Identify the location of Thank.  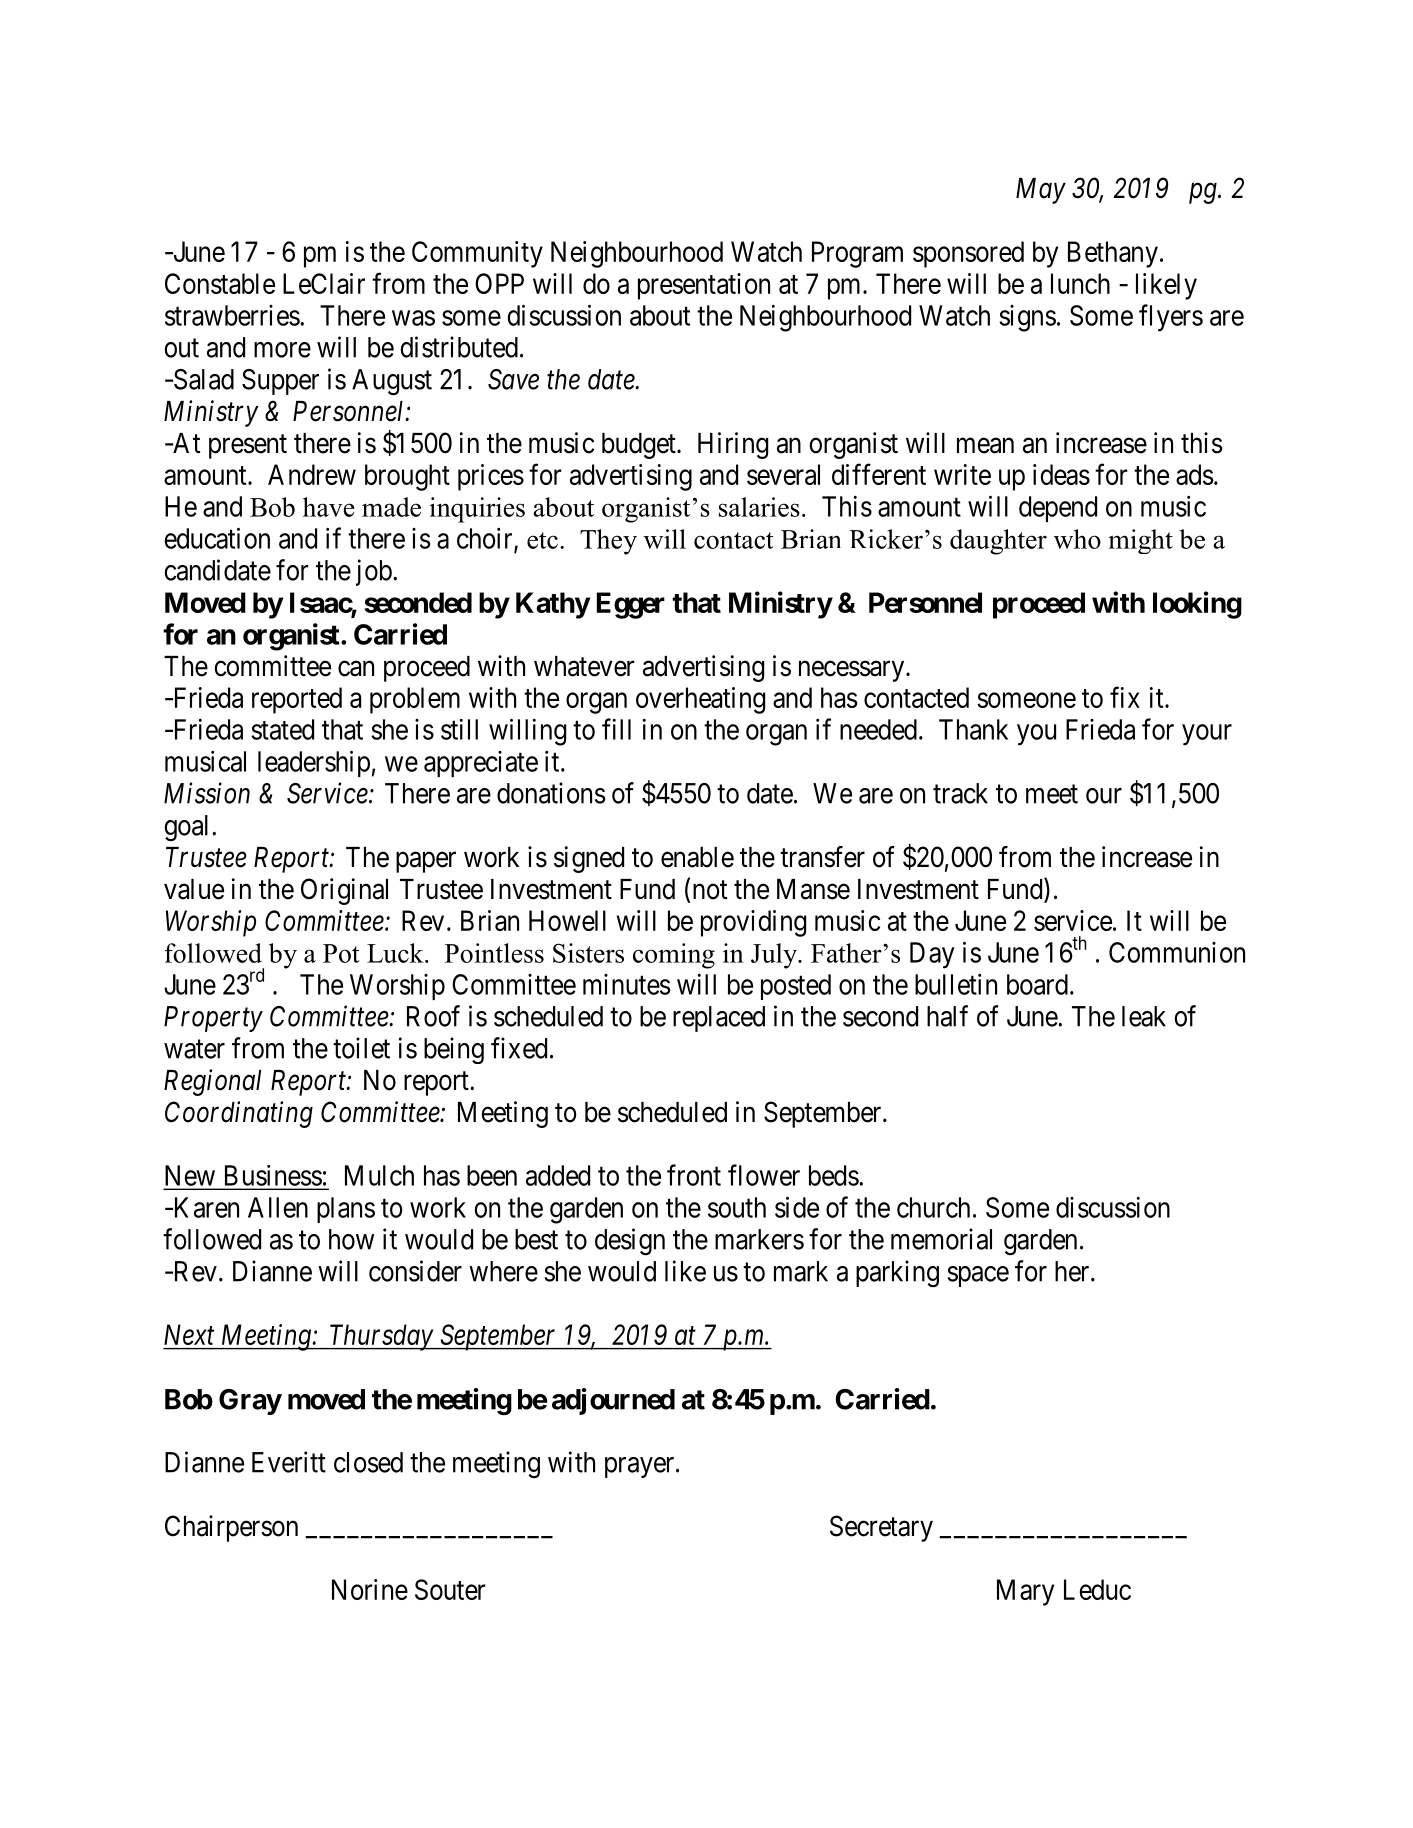
(973, 729).
